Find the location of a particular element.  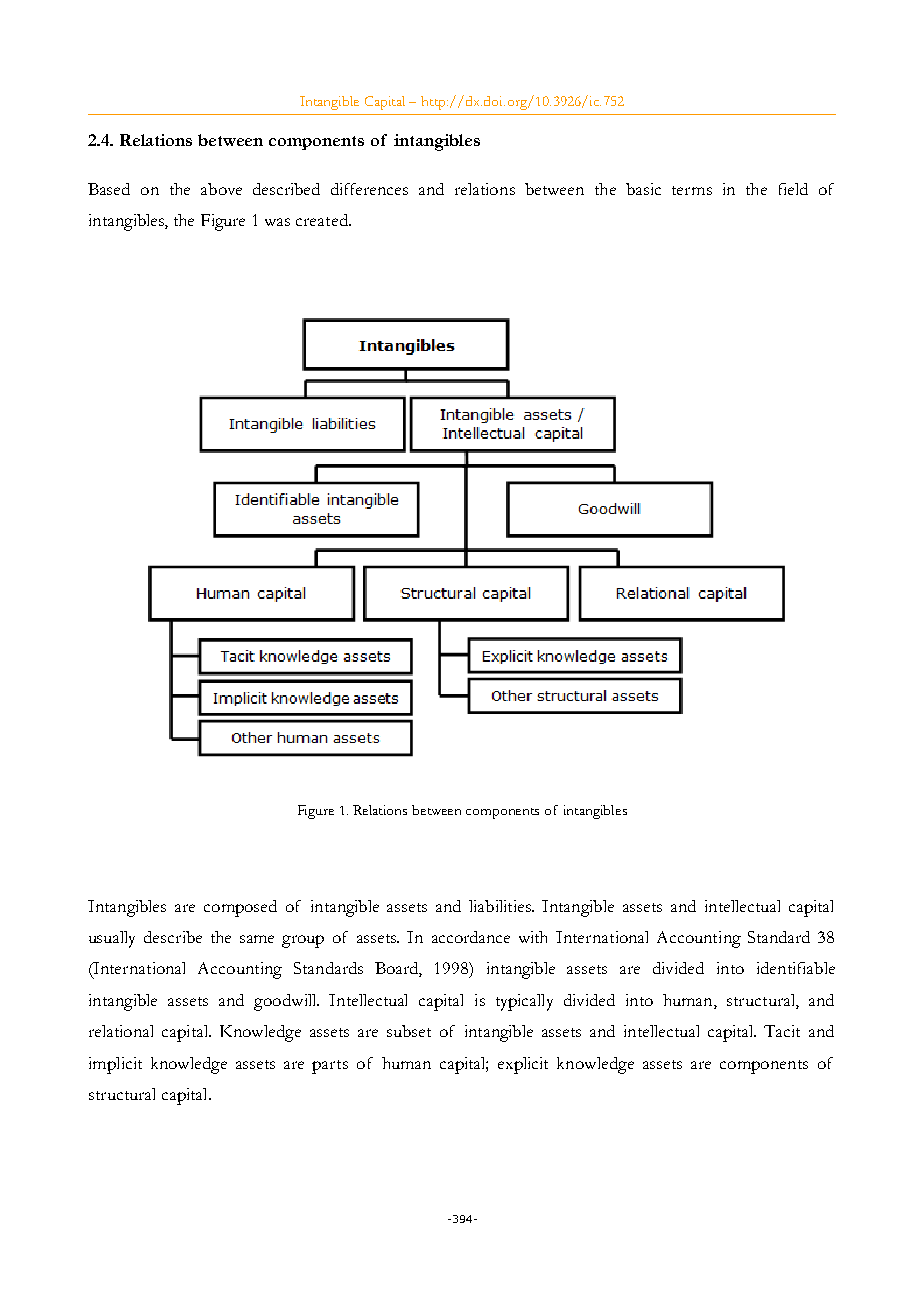

identifiable is located at coordinates (796, 968).
